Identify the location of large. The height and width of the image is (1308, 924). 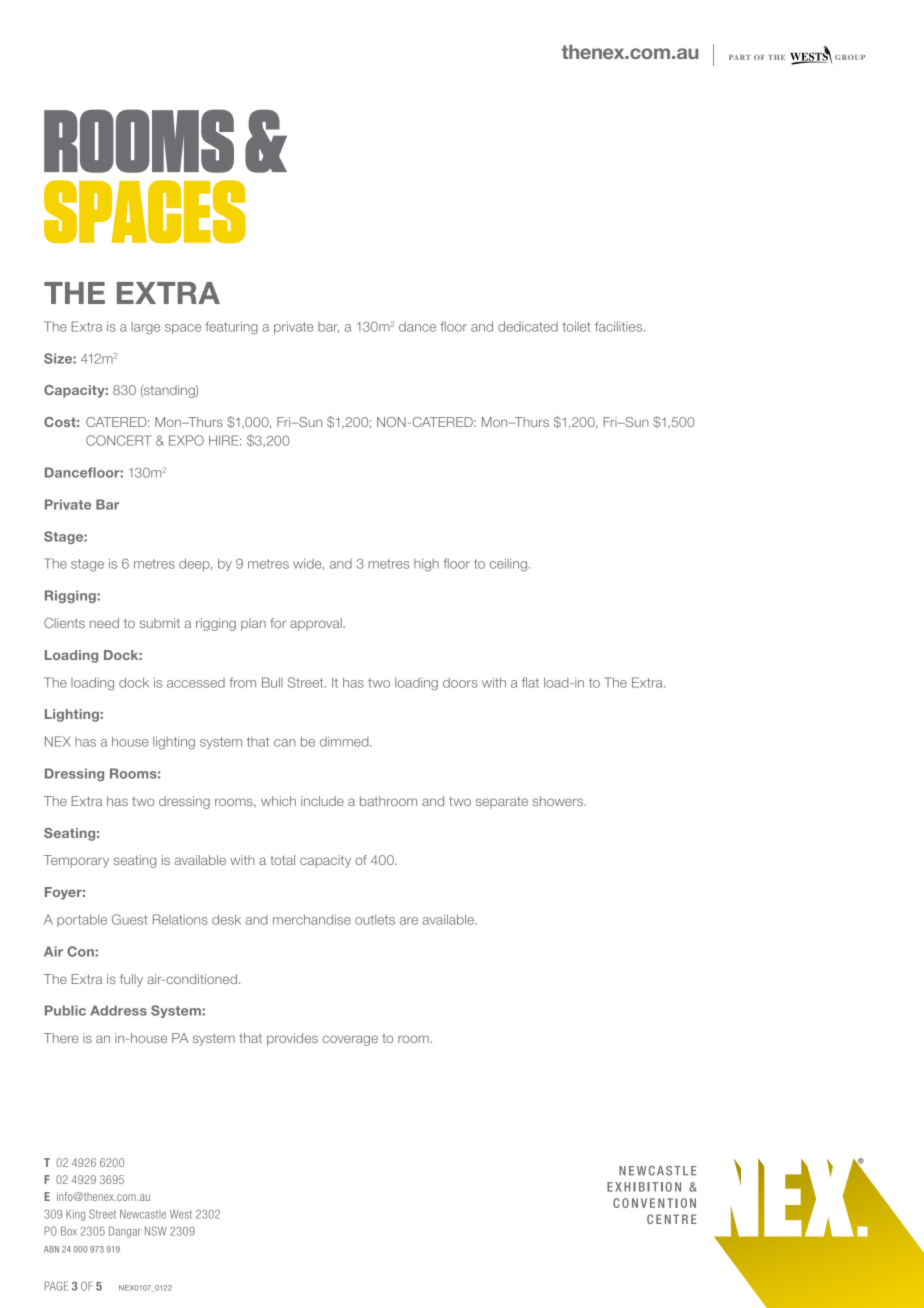
(146, 328).
